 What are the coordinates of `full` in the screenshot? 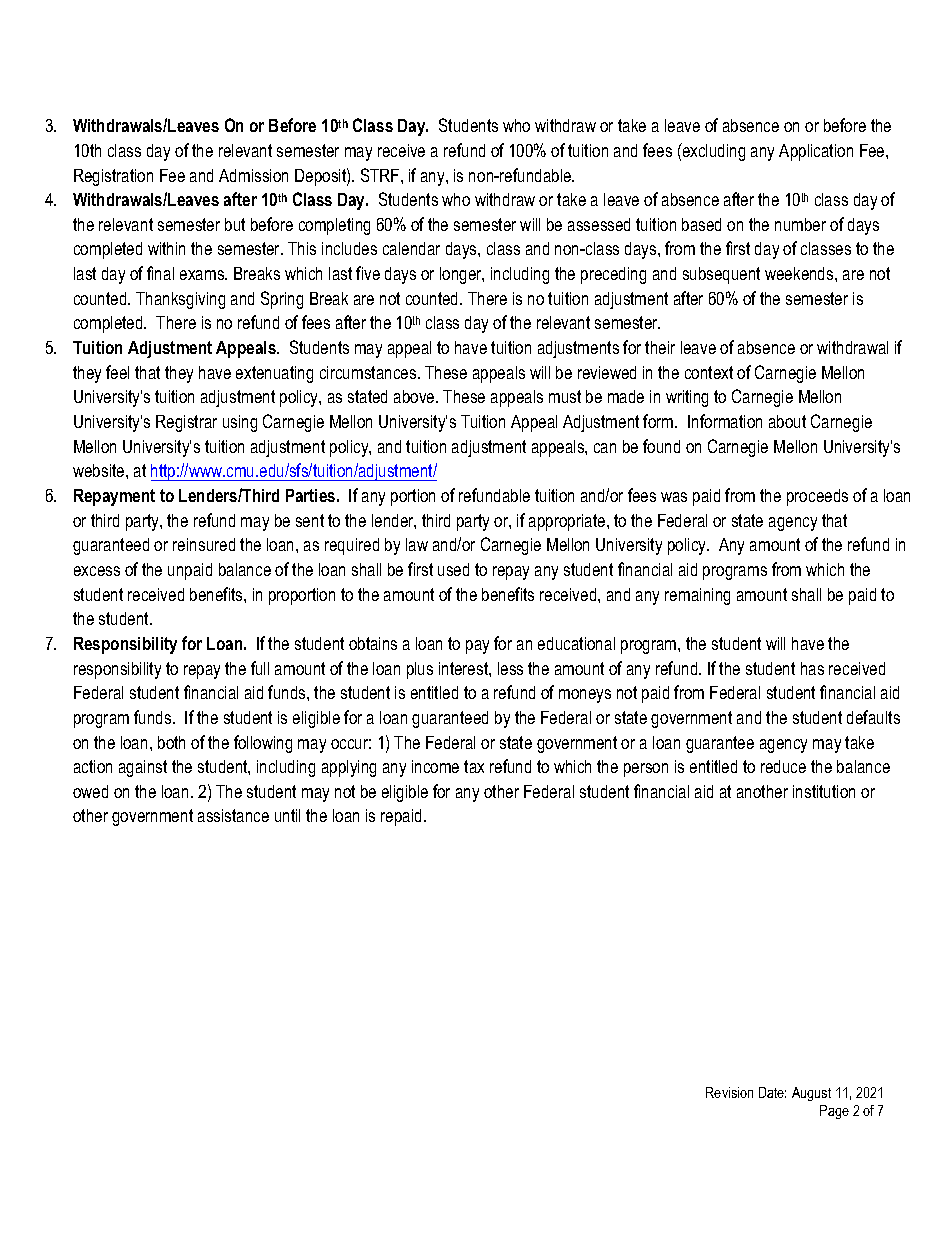 It's located at (260, 668).
